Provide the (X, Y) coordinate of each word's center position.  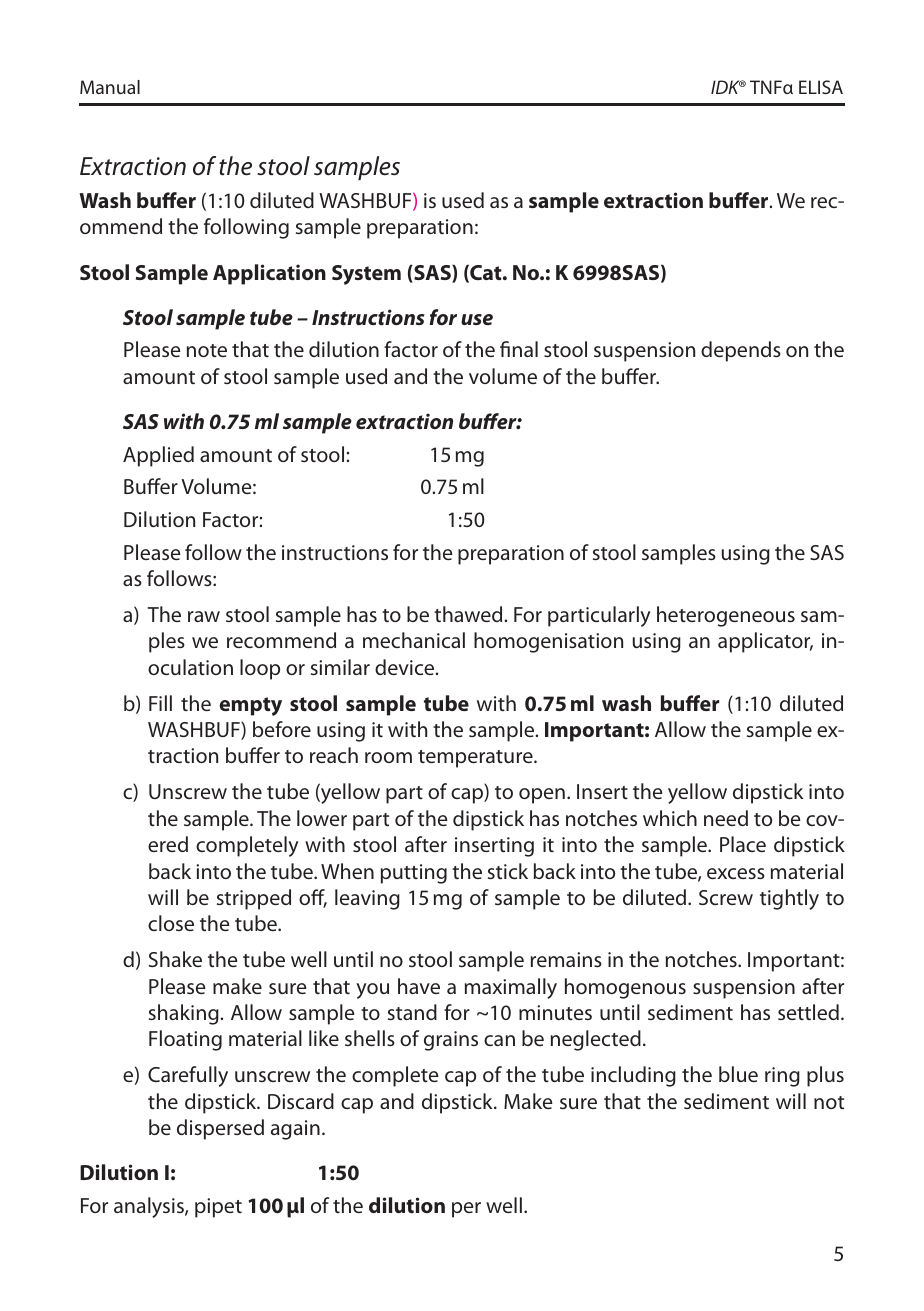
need (726, 818)
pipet (218, 1208)
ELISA (821, 87)
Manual (110, 87)
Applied (158, 456)
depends (741, 351)
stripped (254, 899)
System (366, 275)
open (542, 796)
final (519, 349)
